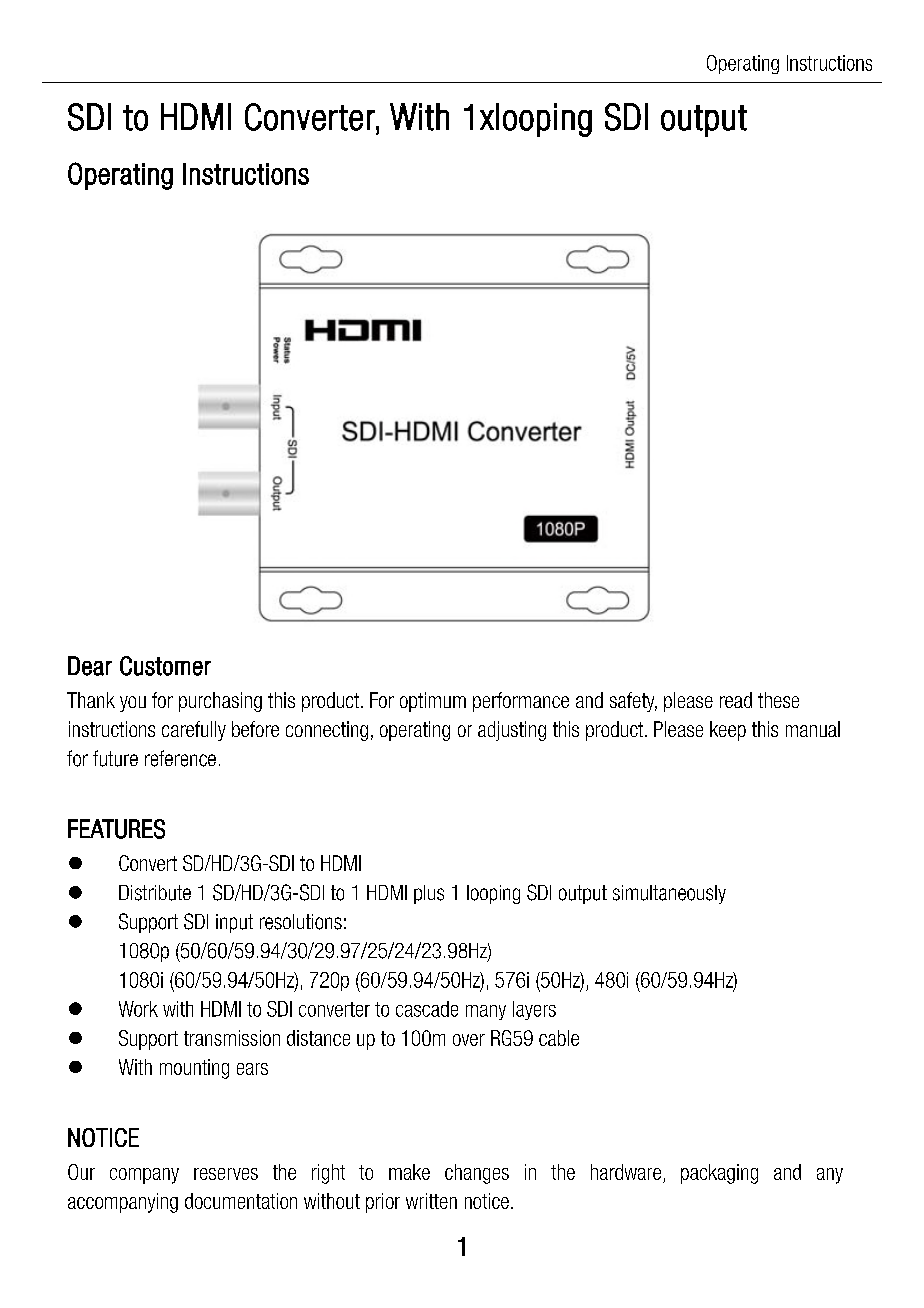 The height and width of the document is (1308, 924). I want to click on written, so click(431, 1201).
